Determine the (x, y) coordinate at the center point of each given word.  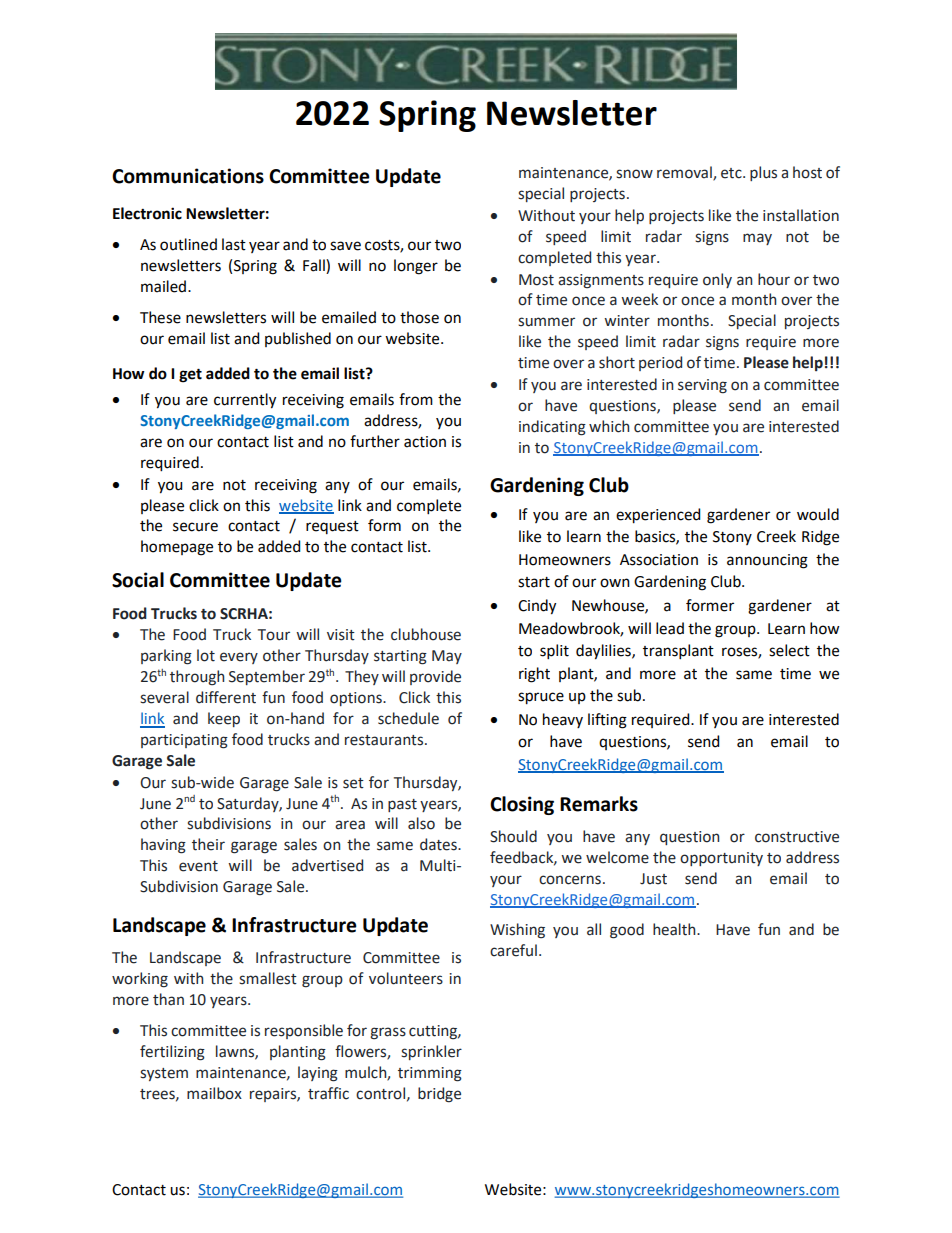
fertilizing (172, 1053)
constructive (797, 837)
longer (416, 267)
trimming (430, 1074)
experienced (658, 516)
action (425, 442)
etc (732, 173)
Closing (522, 805)
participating (184, 741)
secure (195, 527)
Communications (188, 176)
